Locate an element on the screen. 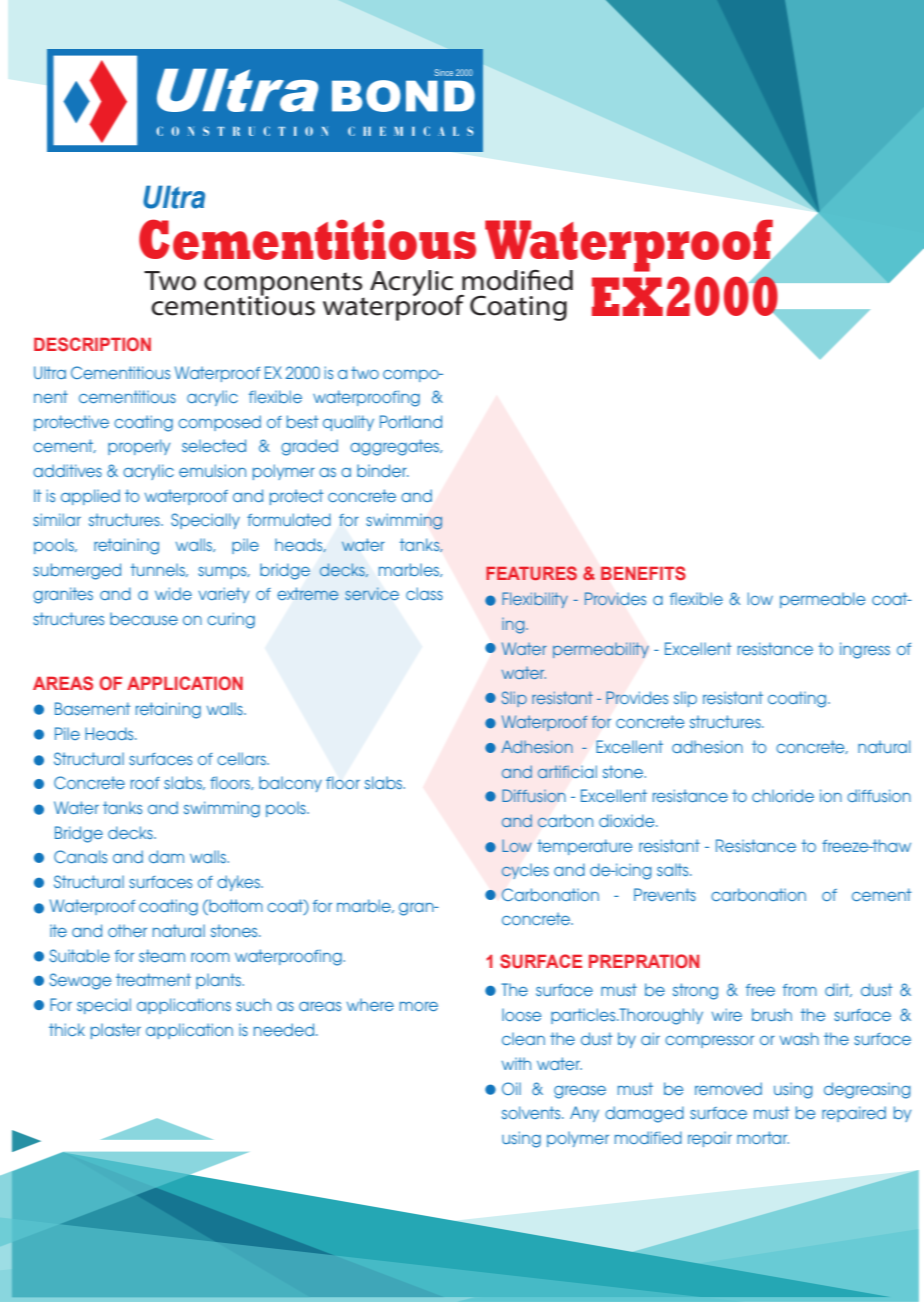  Prevents is located at coordinates (665, 894).
